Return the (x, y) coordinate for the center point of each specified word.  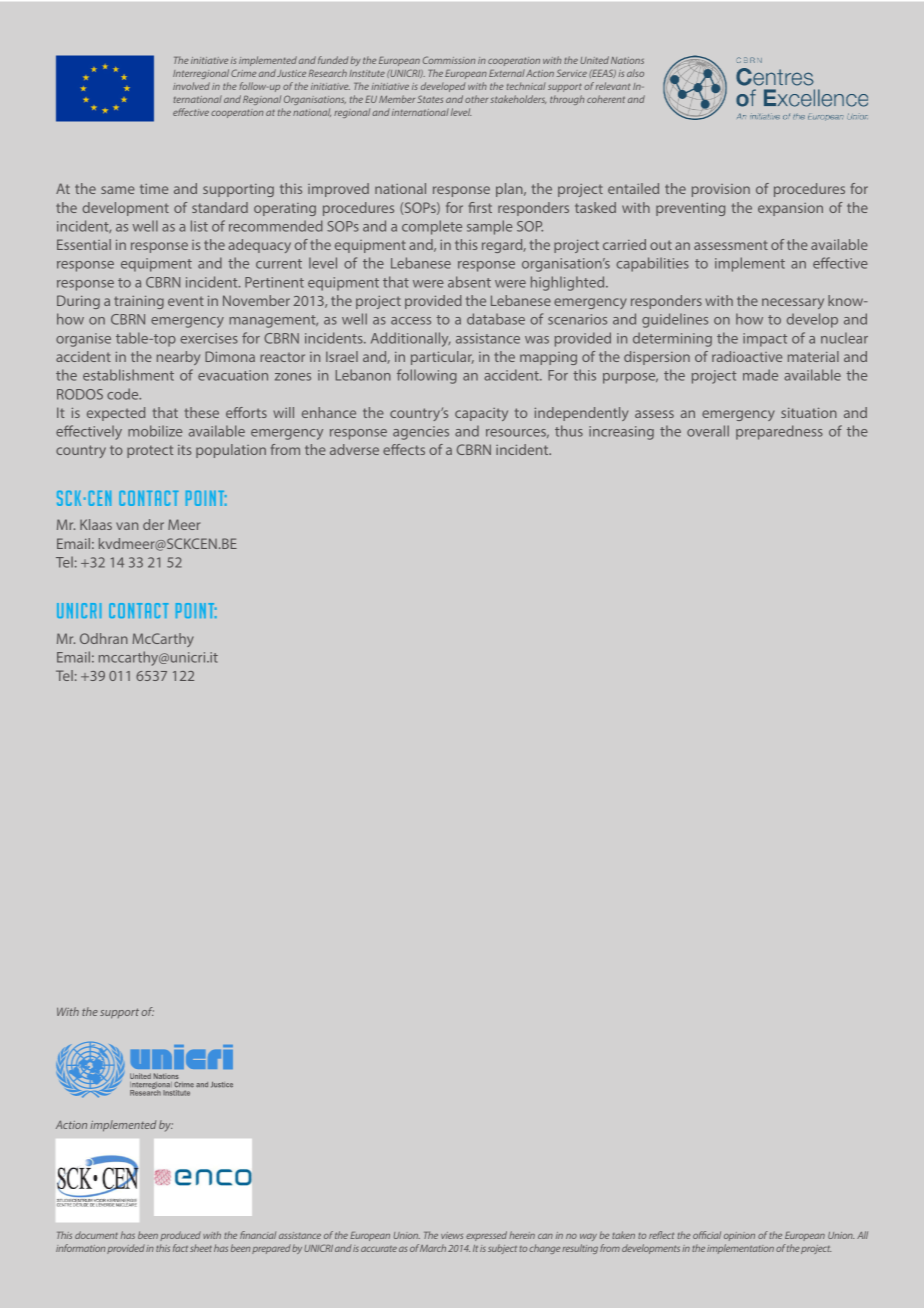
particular (442, 358)
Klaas (96, 524)
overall (708, 431)
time (154, 189)
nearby (178, 358)
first (480, 207)
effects (404, 449)
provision (721, 190)
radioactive (747, 356)
